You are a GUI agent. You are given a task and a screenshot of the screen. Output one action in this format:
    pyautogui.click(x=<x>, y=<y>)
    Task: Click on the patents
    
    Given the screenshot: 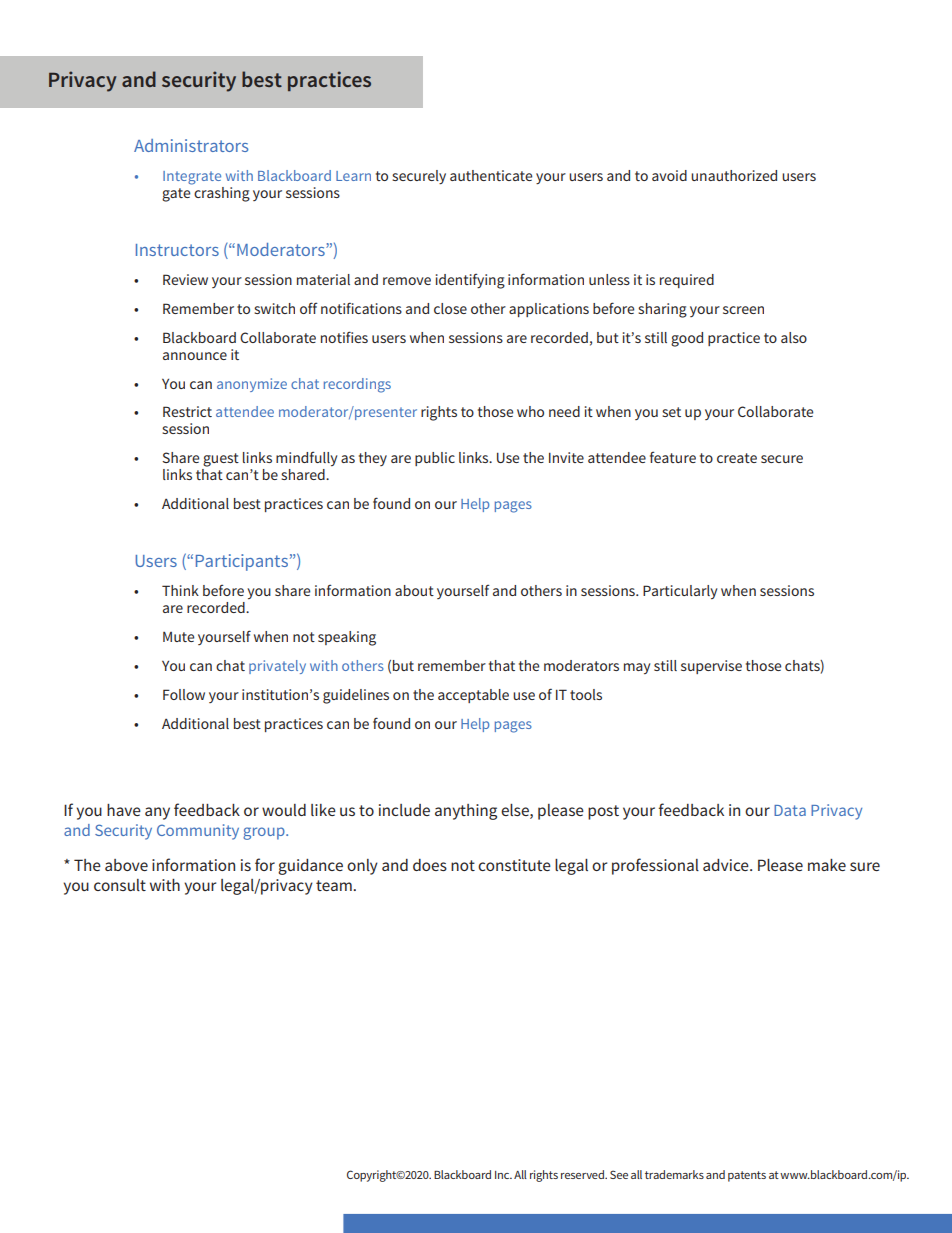 What is the action you would take?
    pyautogui.click(x=747, y=1176)
